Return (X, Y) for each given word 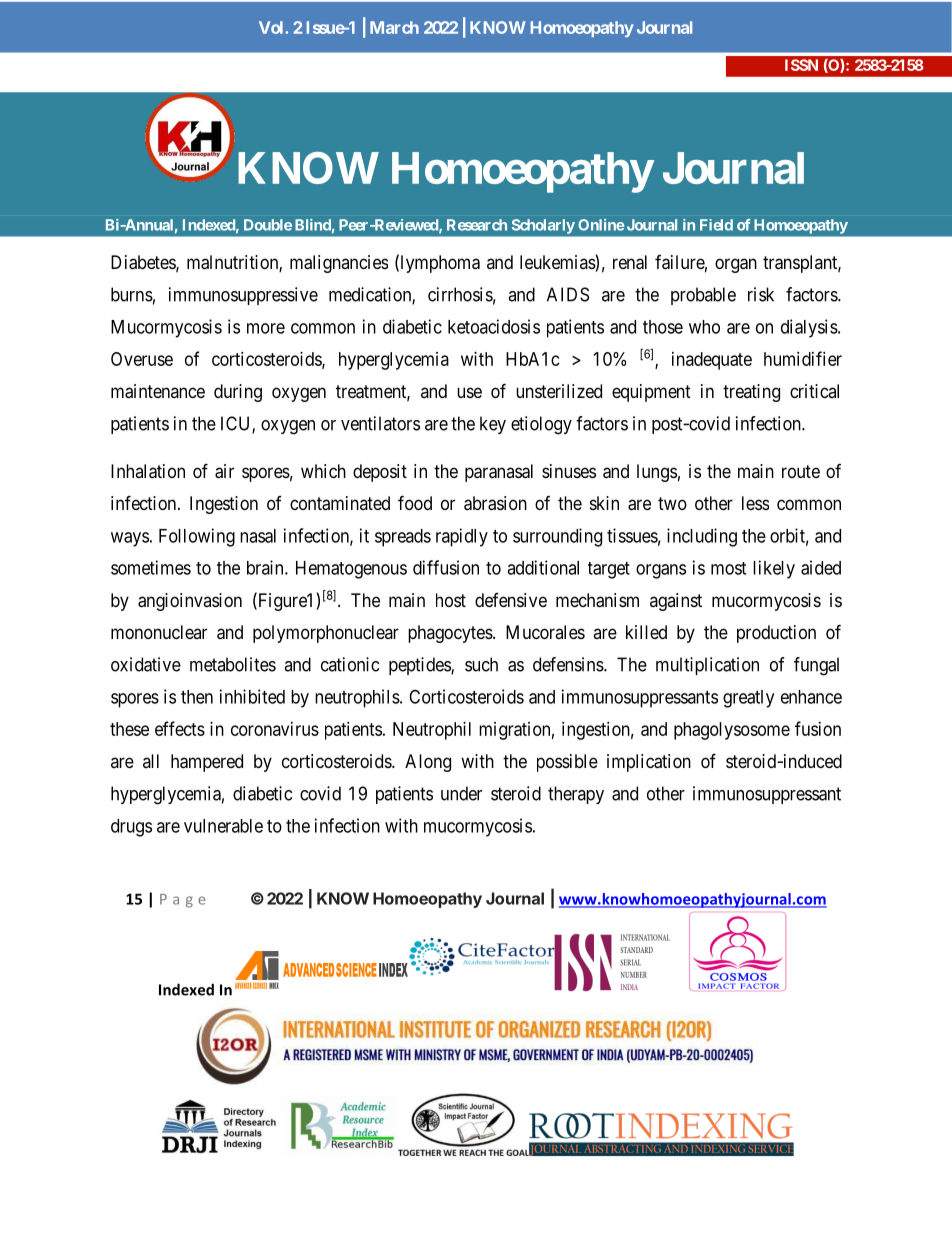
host (451, 600)
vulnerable (223, 826)
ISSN (801, 65)
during (238, 393)
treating (751, 393)
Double (268, 225)
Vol (272, 27)
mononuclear (159, 632)
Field (716, 225)
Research (477, 225)
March (394, 27)
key (493, 425)
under (461, 793)
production (776, 634)
